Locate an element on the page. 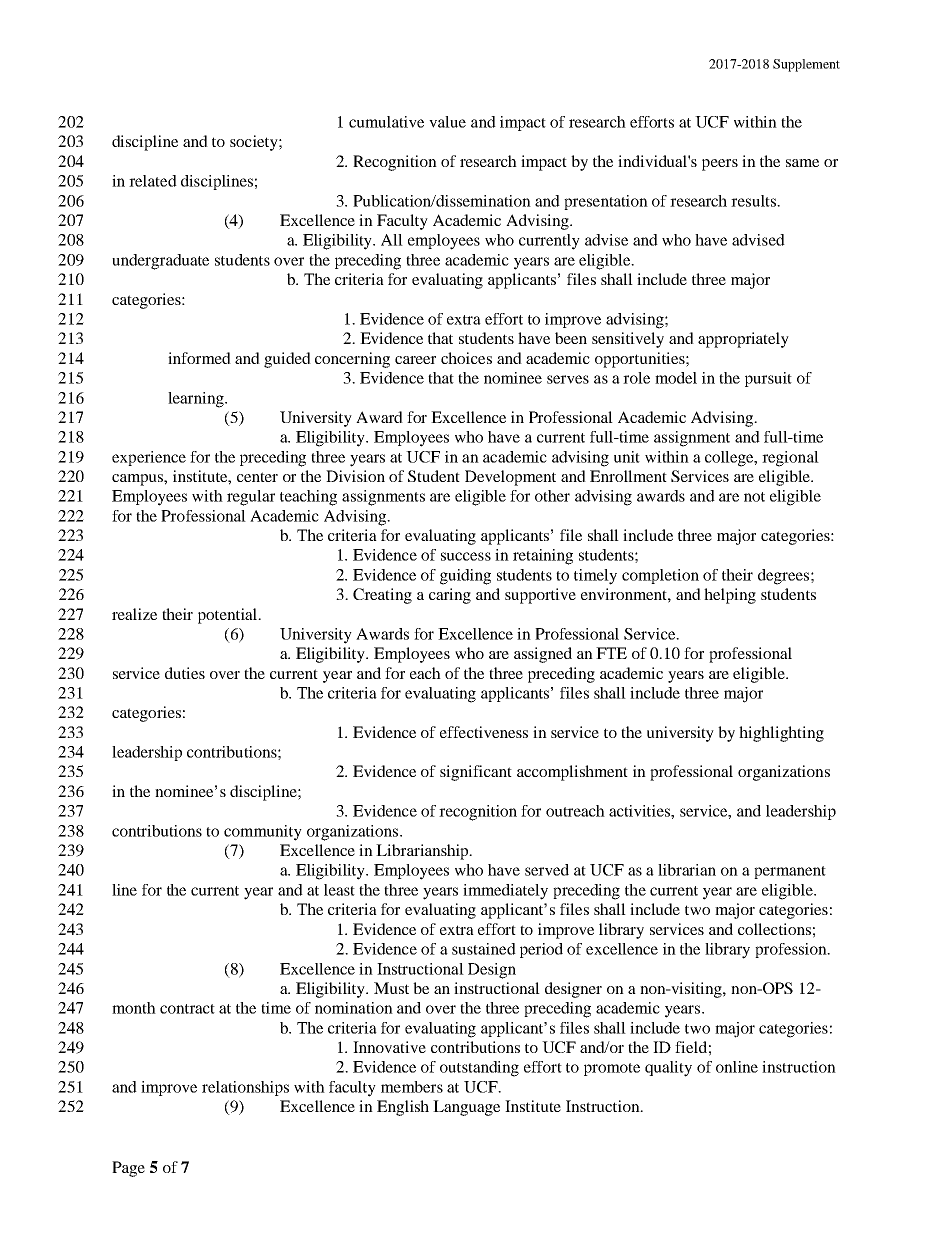 This image has width=952, height=1233. immediately is located at coordinates (505, 892).
